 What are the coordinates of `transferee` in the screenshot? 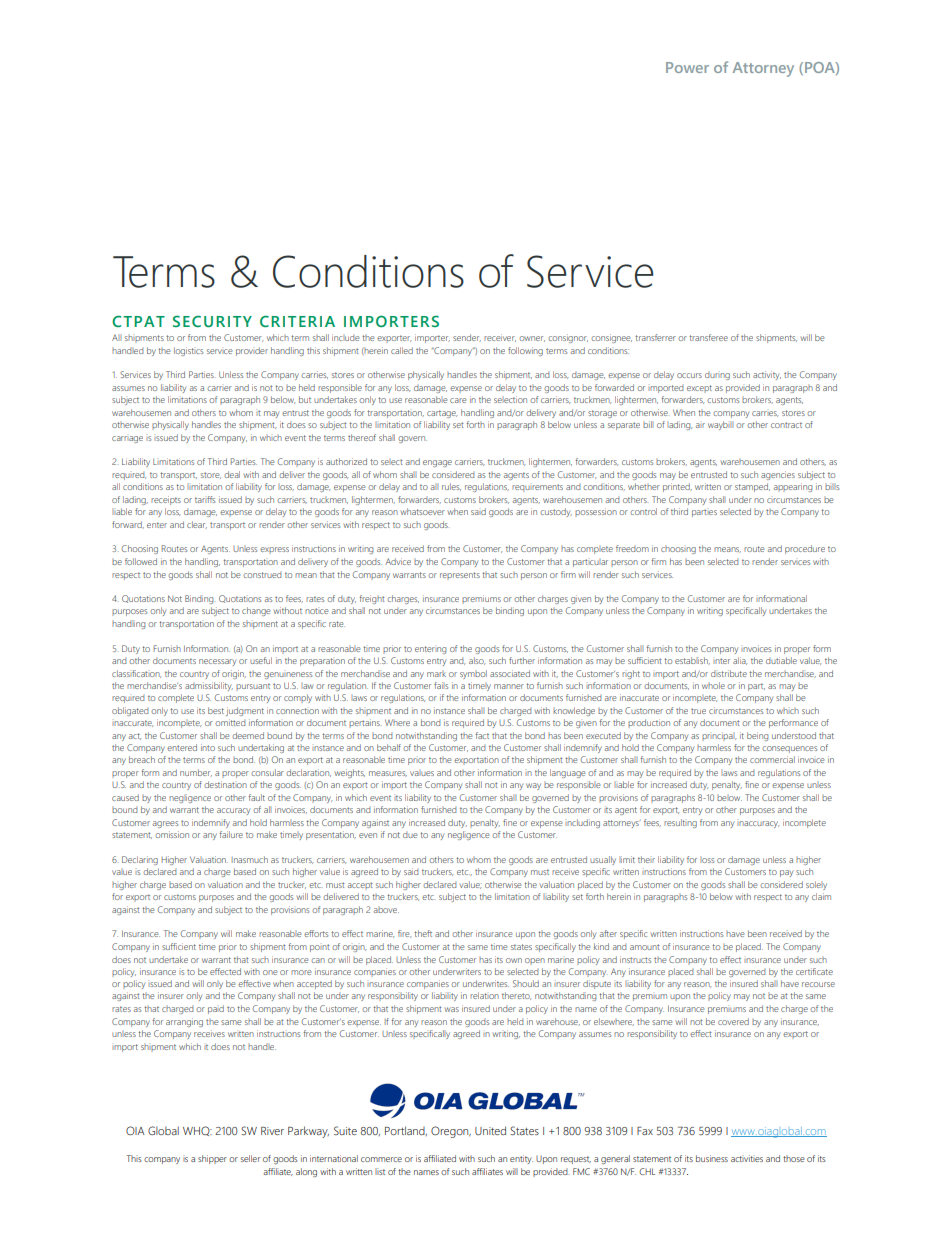 It's located at (708, 337).
